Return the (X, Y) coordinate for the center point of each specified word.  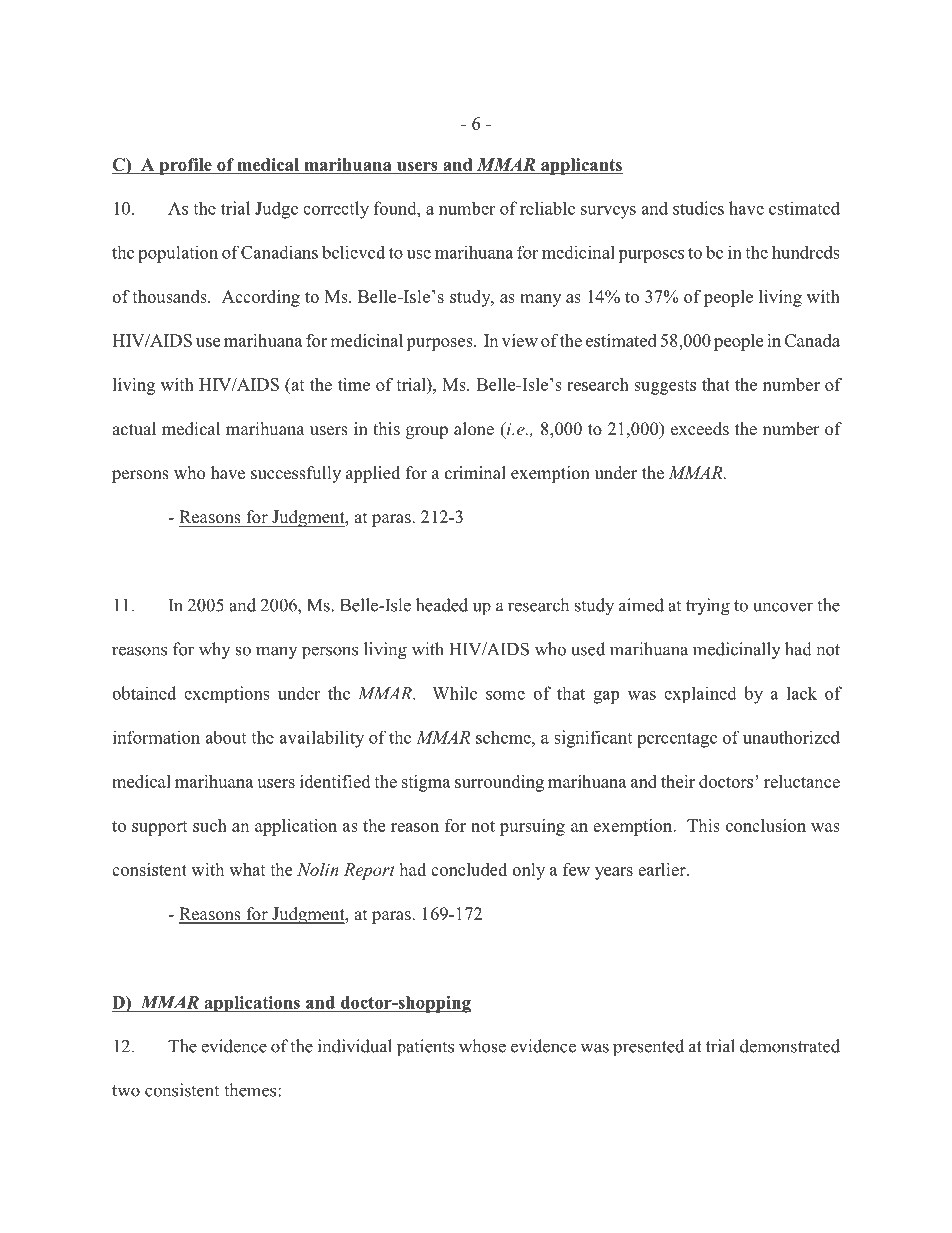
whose (482, 1046)
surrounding (499, 783)
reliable (547, 208)
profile (185, 166)
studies (698, 208)
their (678, 781)
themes (251, 1090)
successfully (296, 474)
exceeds (700, 429)
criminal (475, 473)
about (225, 737)
